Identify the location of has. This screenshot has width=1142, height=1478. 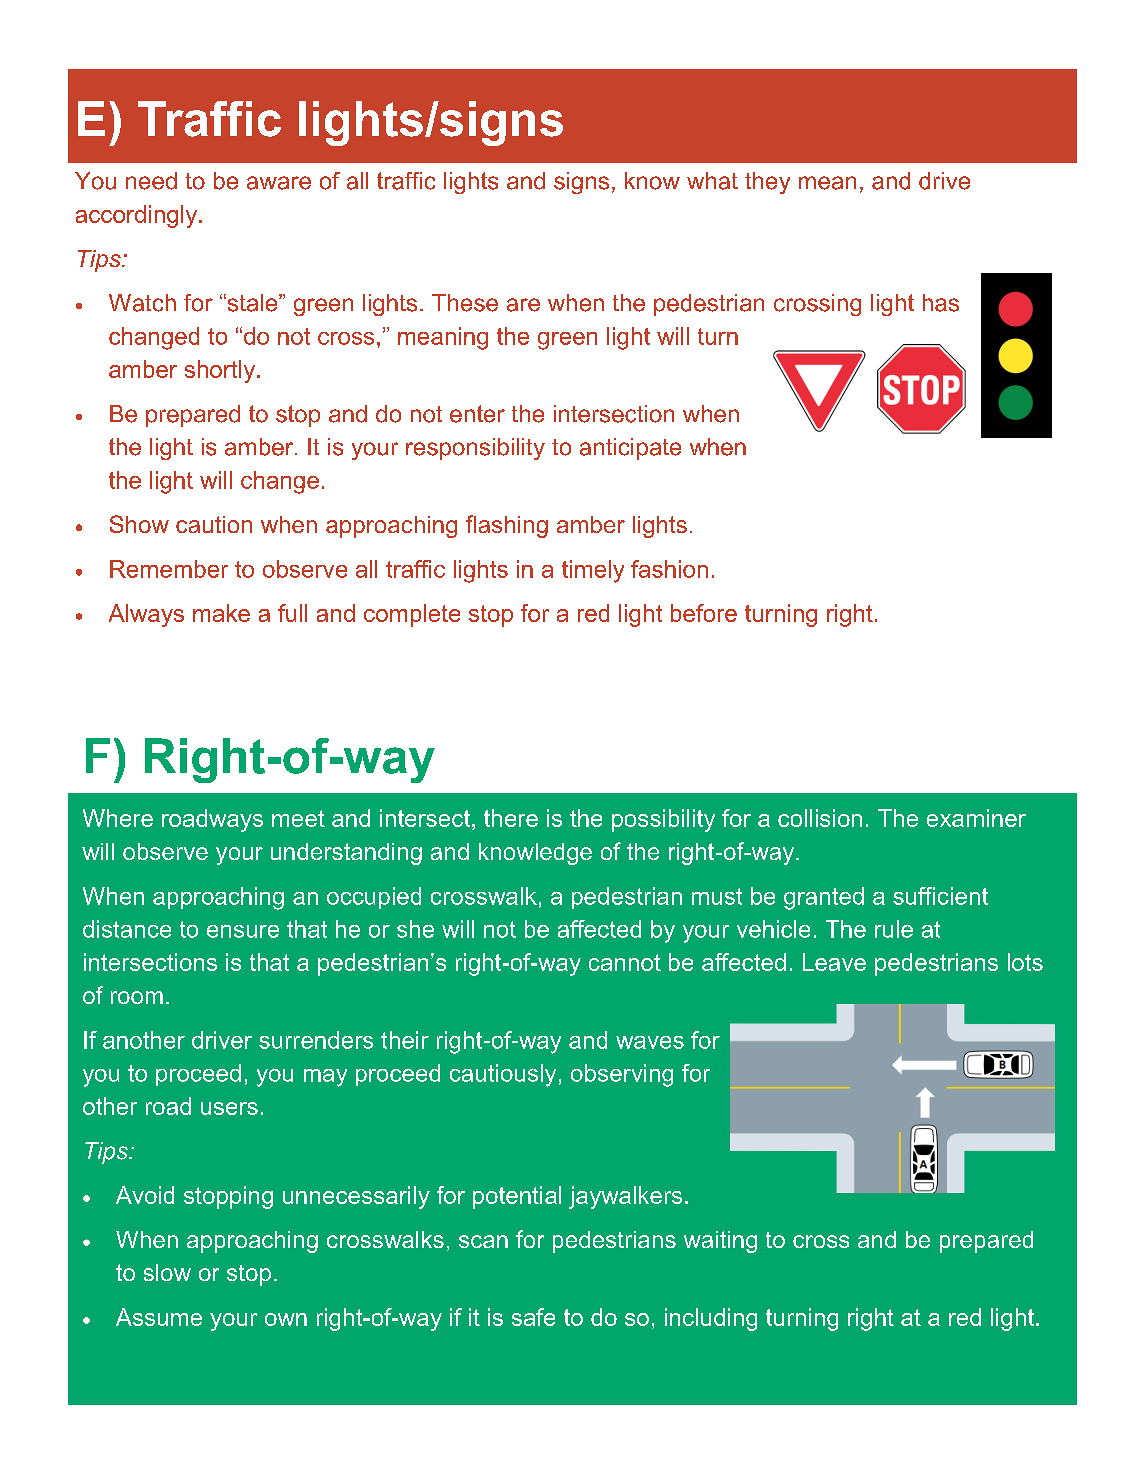
(941, 303).
